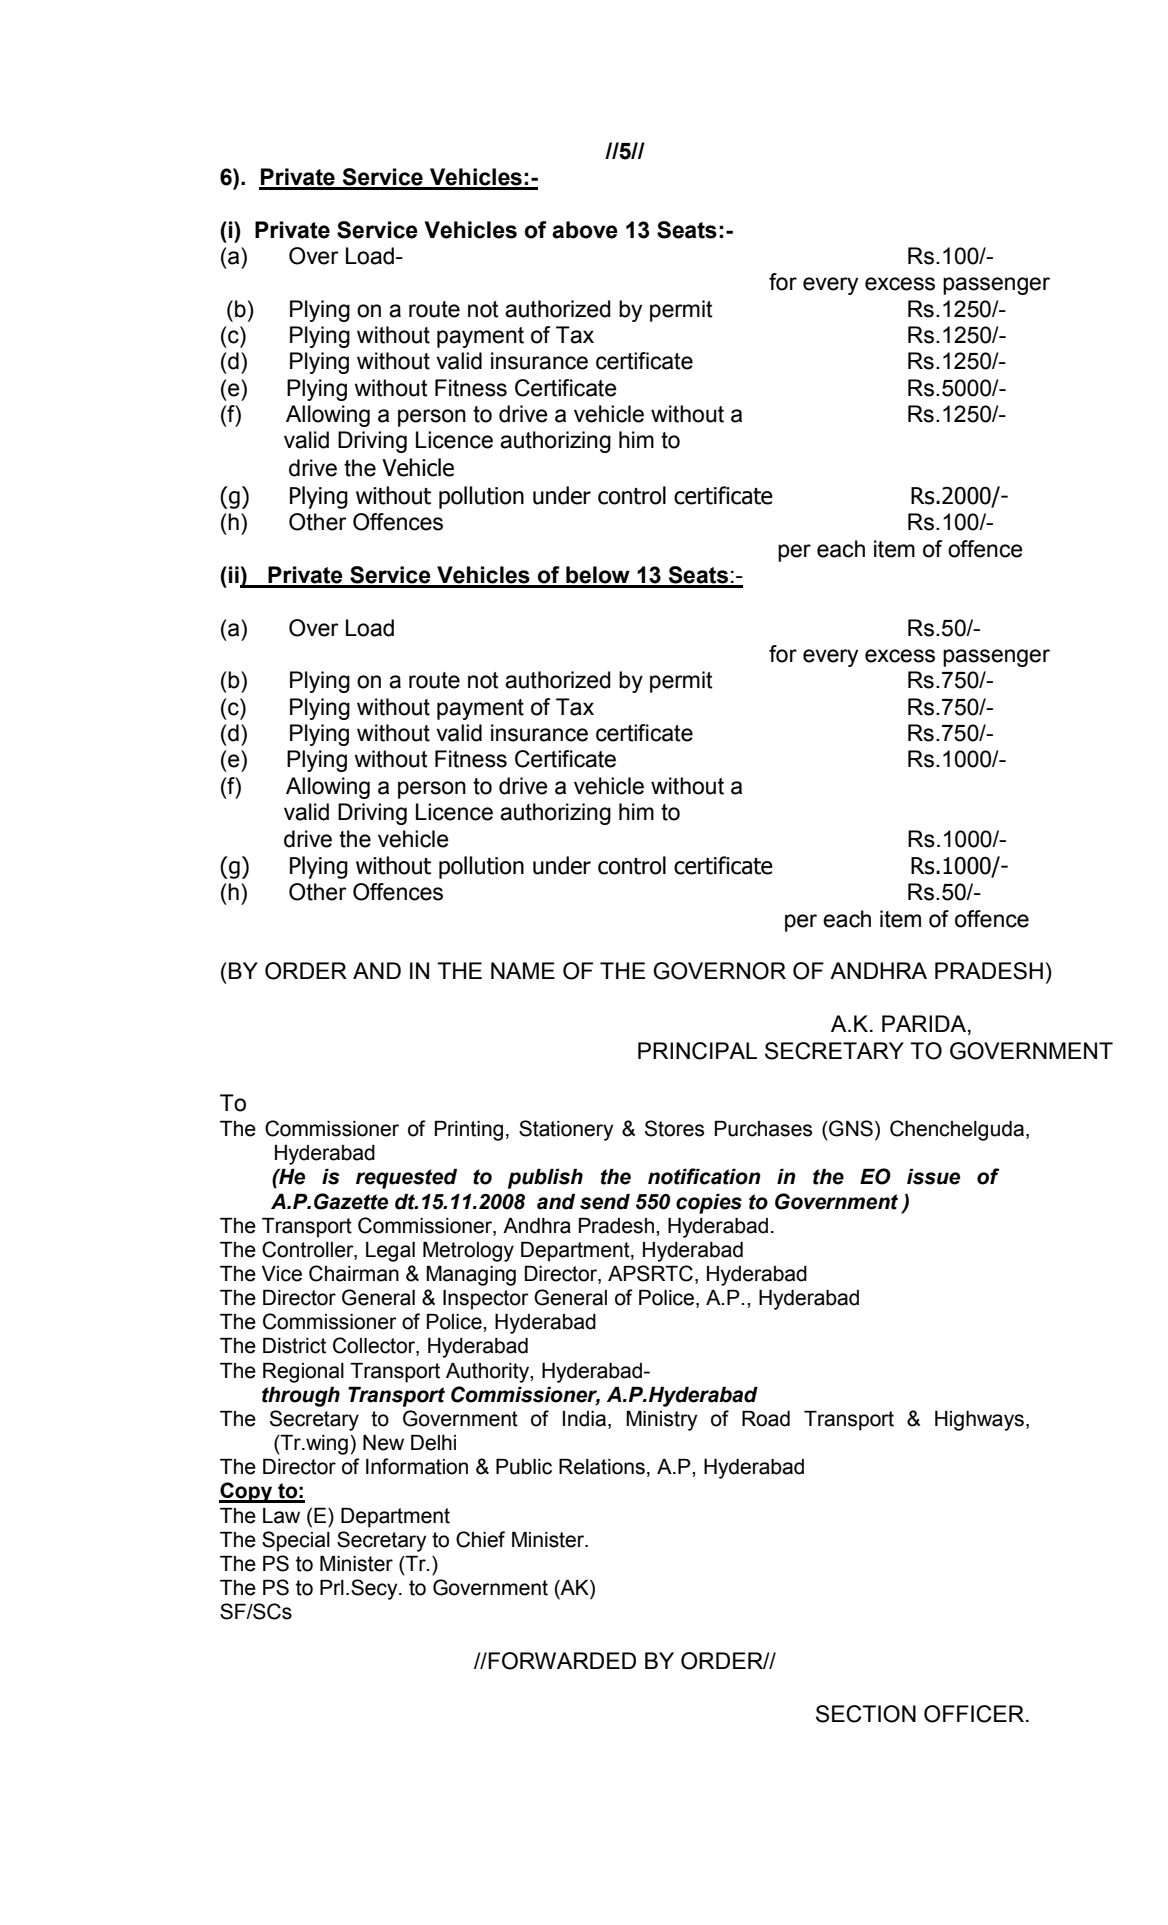 The height and width of the screenshot is (1925, 1168). Describe the element at coordinates (561, 1661) in the screenshot. I see `FORWARDED` at that location.
